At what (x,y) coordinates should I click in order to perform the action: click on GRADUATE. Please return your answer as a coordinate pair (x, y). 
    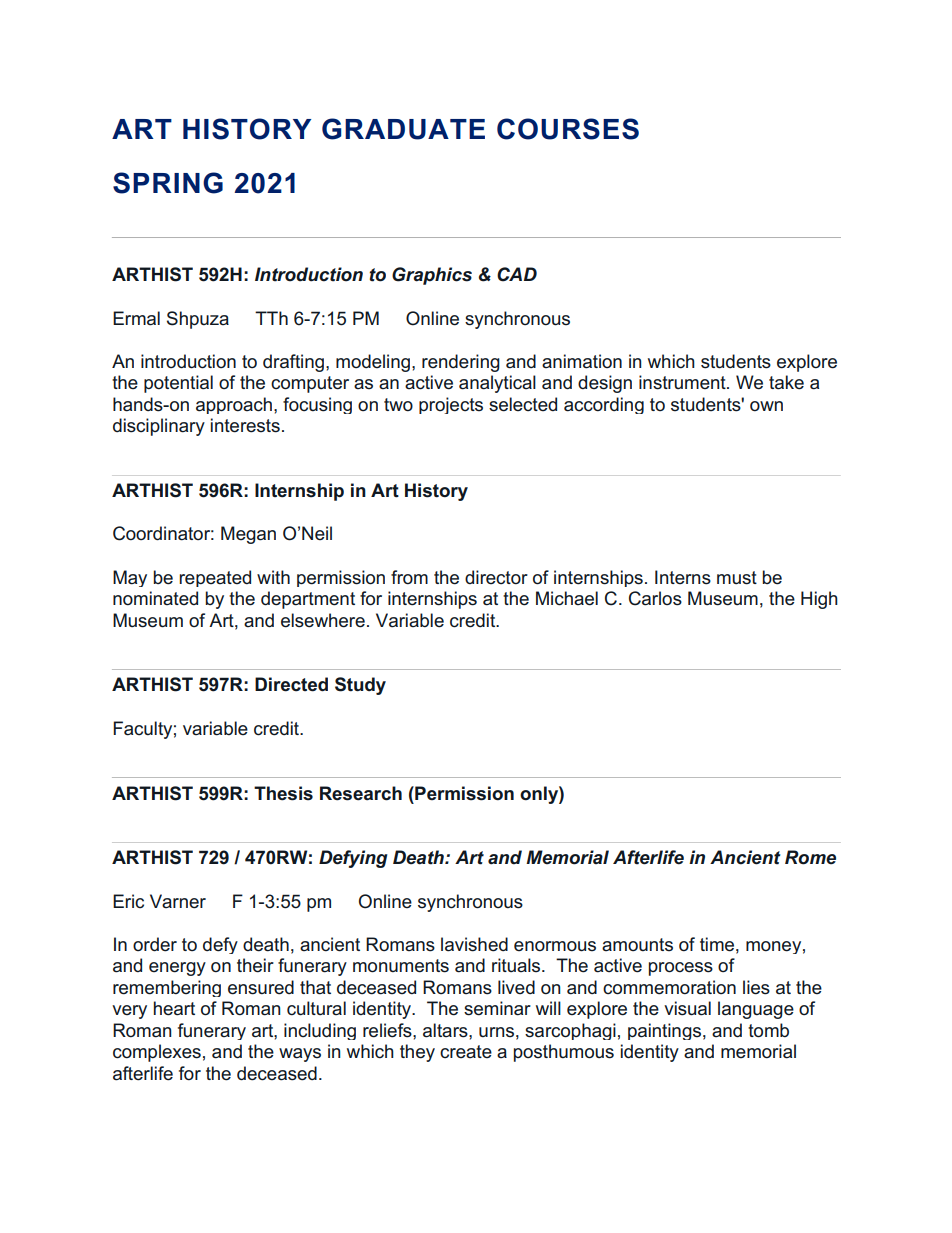
    Looking at the image, I should click on (403, 129).
